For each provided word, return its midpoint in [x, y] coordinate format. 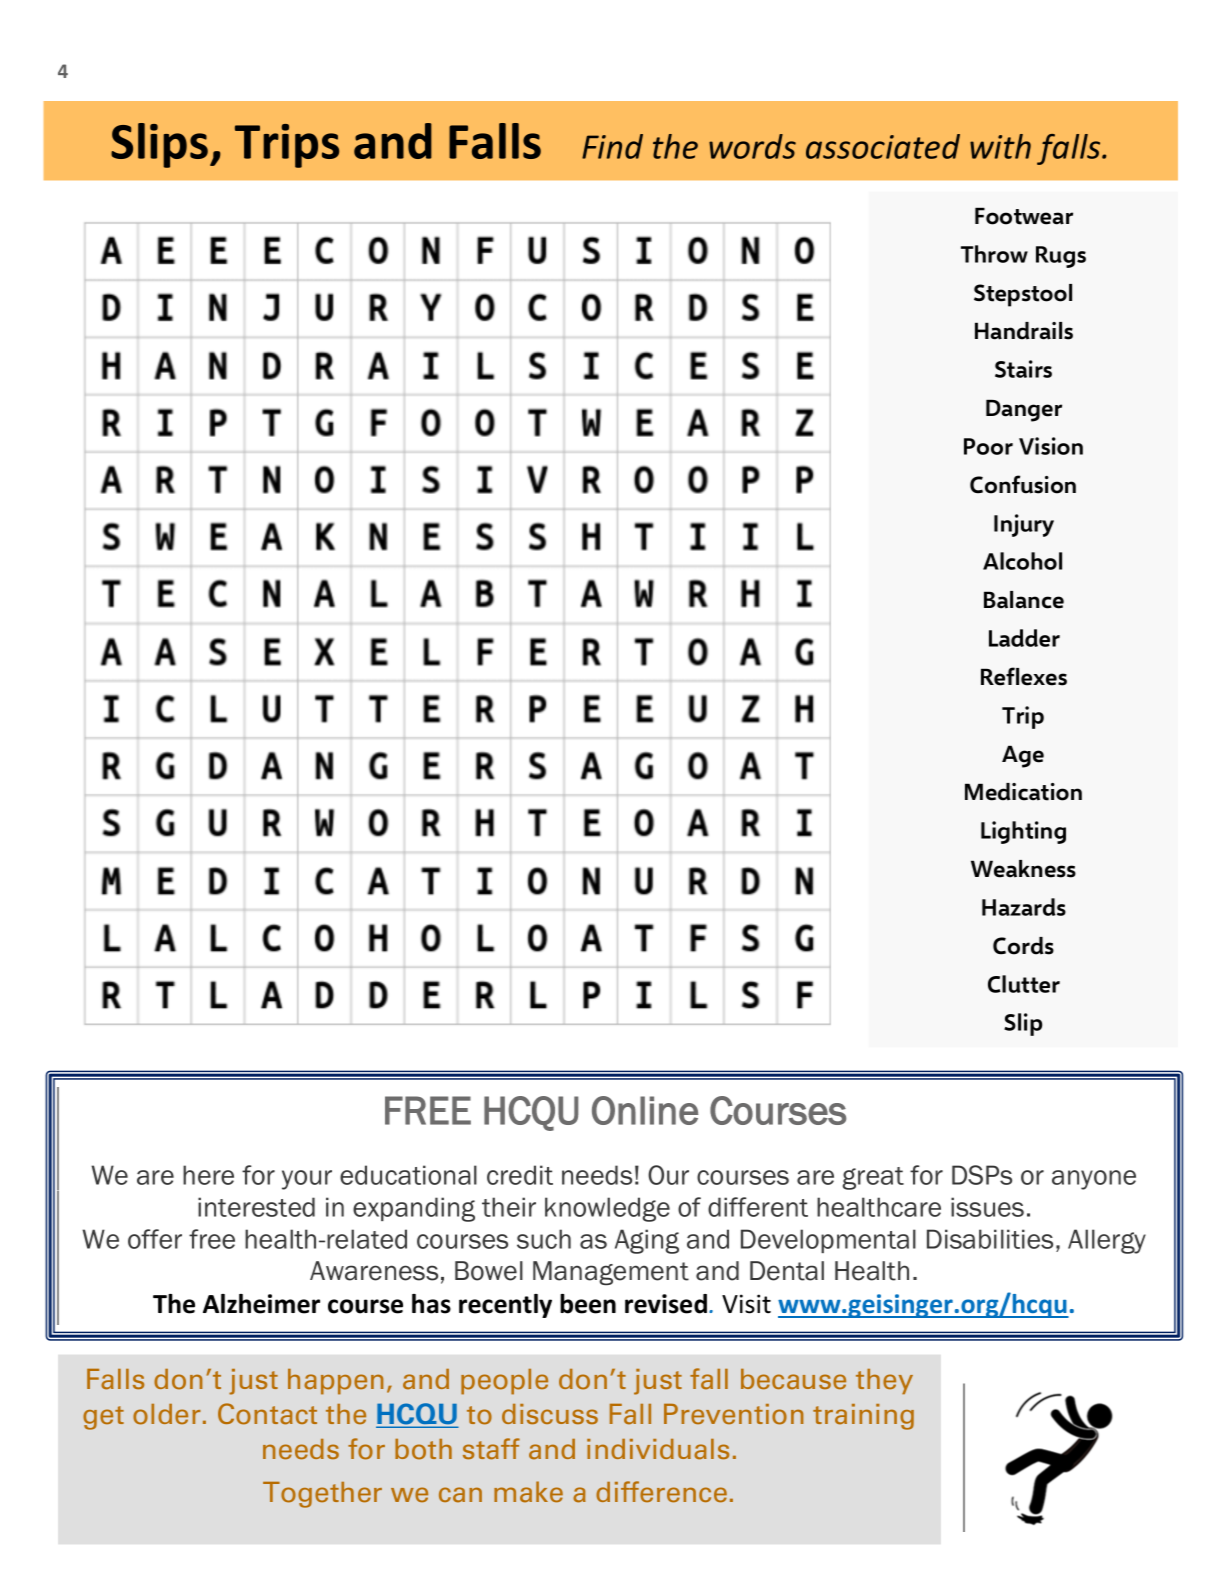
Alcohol [1022, 561]
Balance [1024, 600]
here [208, 1175]
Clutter [1024, 984]
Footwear [1024, 216]
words [752, 146]
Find [612, 146]
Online [645, 1110]
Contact [267, 1414]
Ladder [1024, 638]
